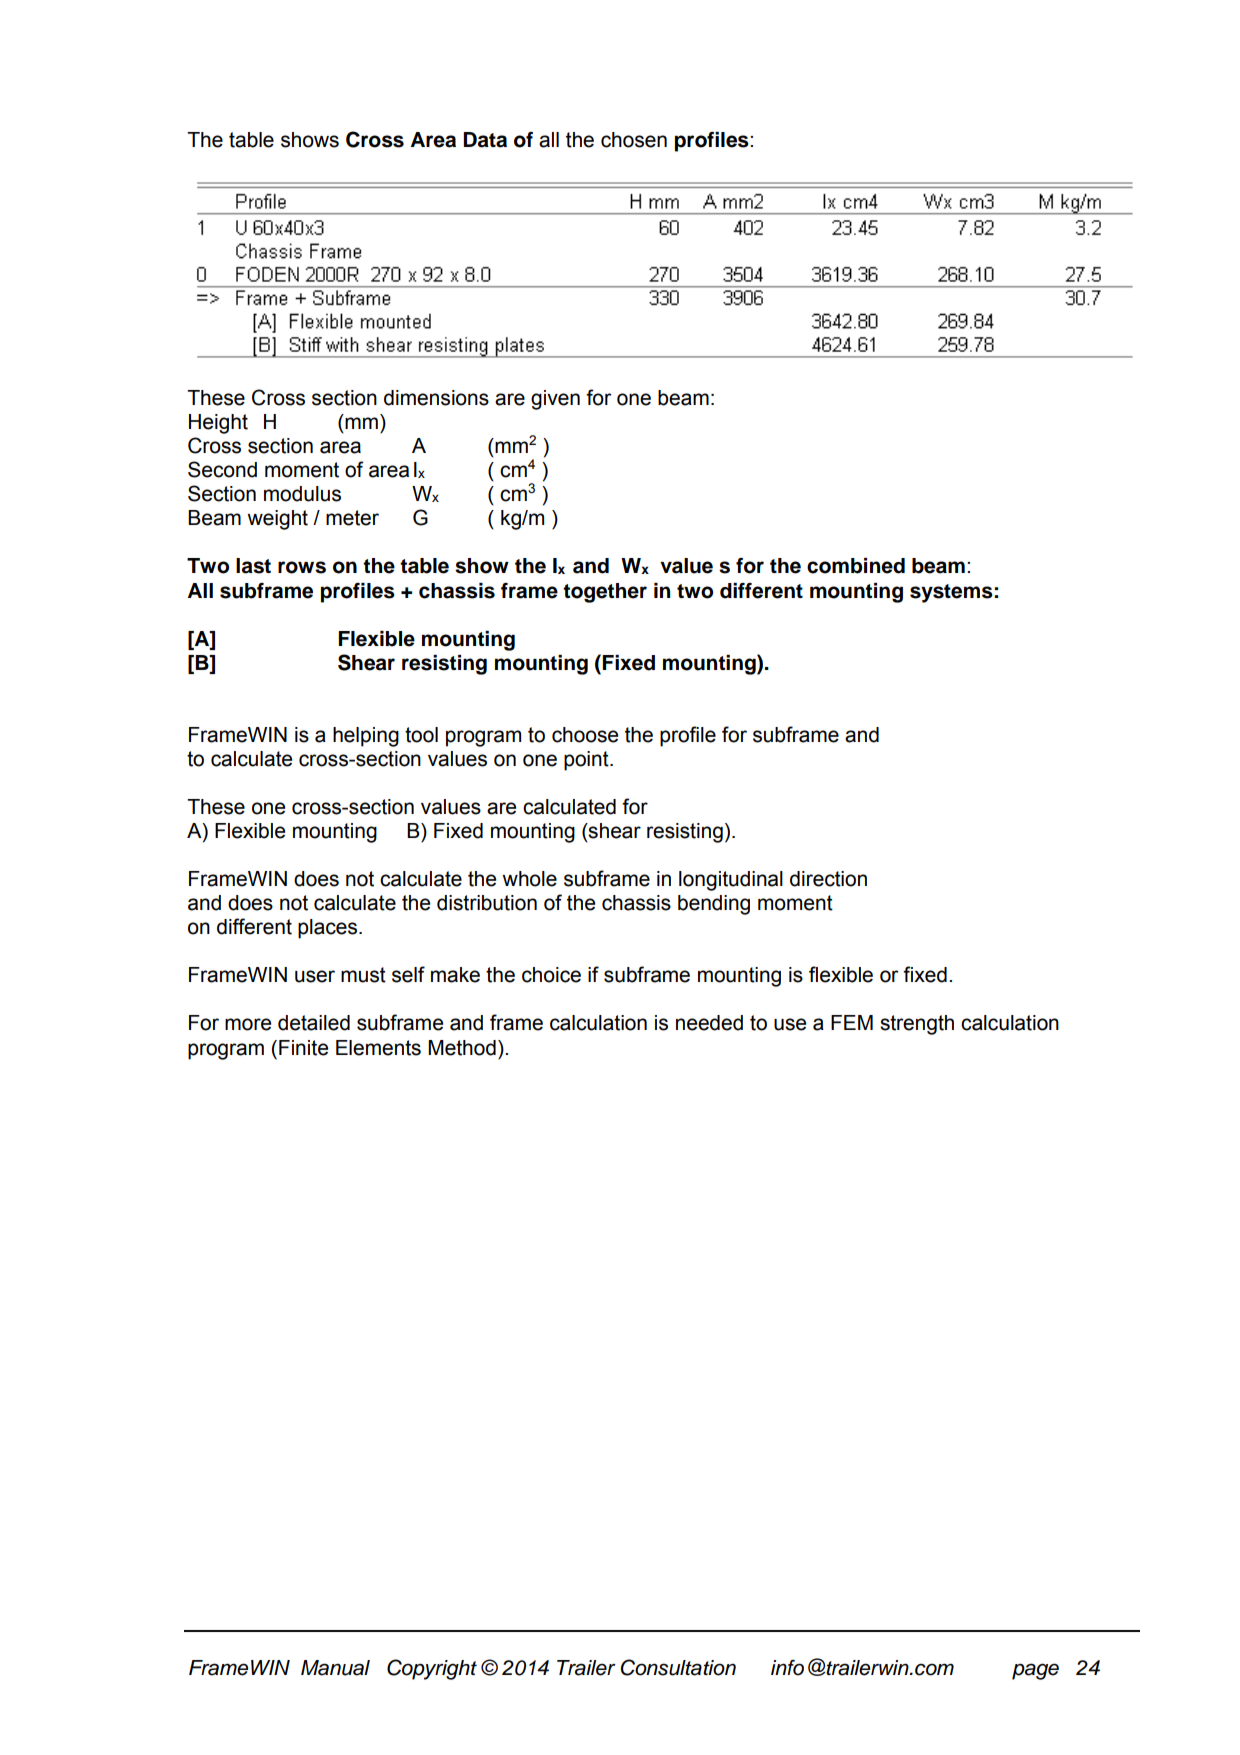 The image size is (1240, 1755). What do you see at coordinates (856, 566) in the image?
I see `combined` at bounding box center [856, 566].
